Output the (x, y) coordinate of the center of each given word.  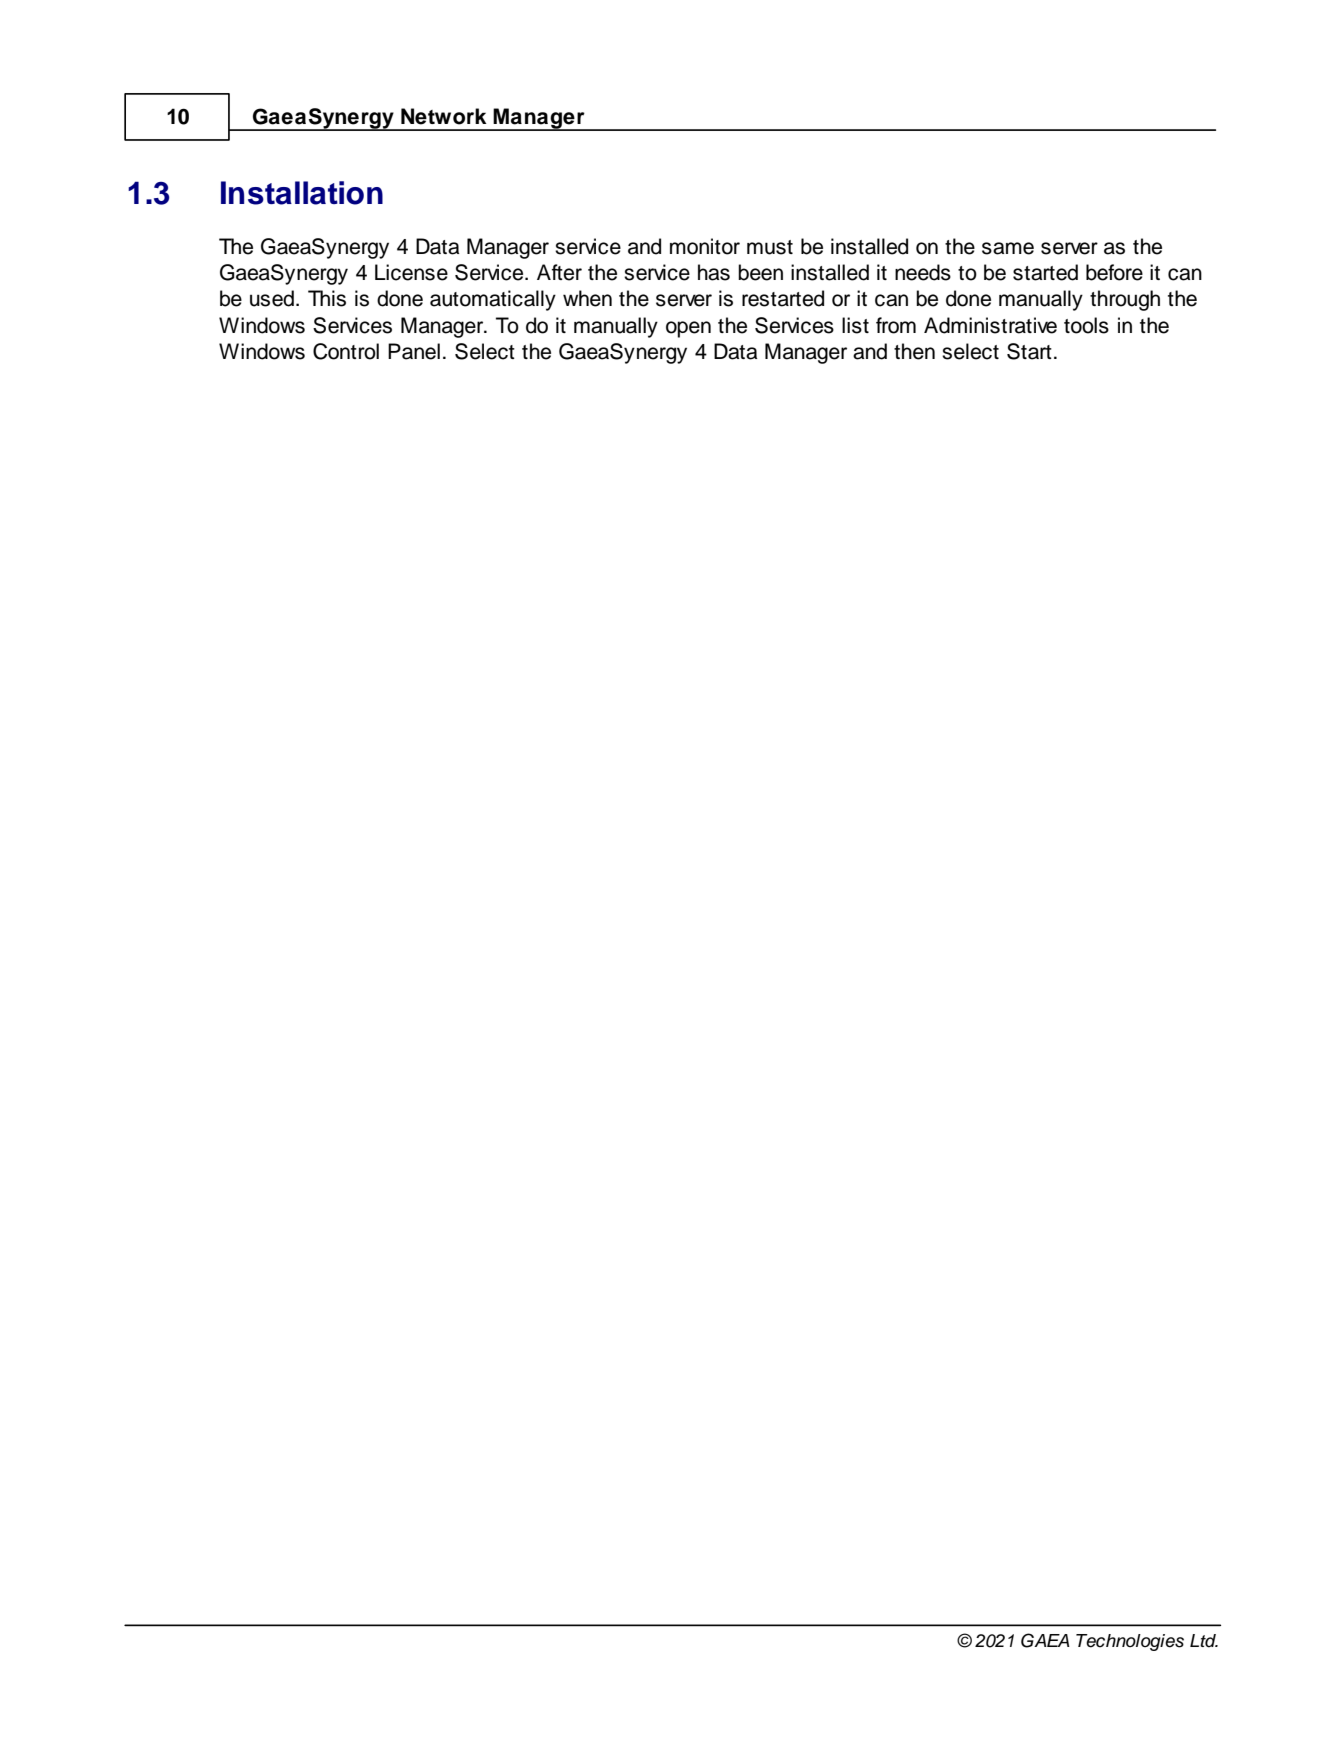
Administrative (990, 325)
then (914, 351)
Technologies (1130, 1642)
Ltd (1204, 1641)
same (1008, 248)
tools (1086, 325)
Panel (414, 351)
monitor (705, 246)
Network (444, 116)
